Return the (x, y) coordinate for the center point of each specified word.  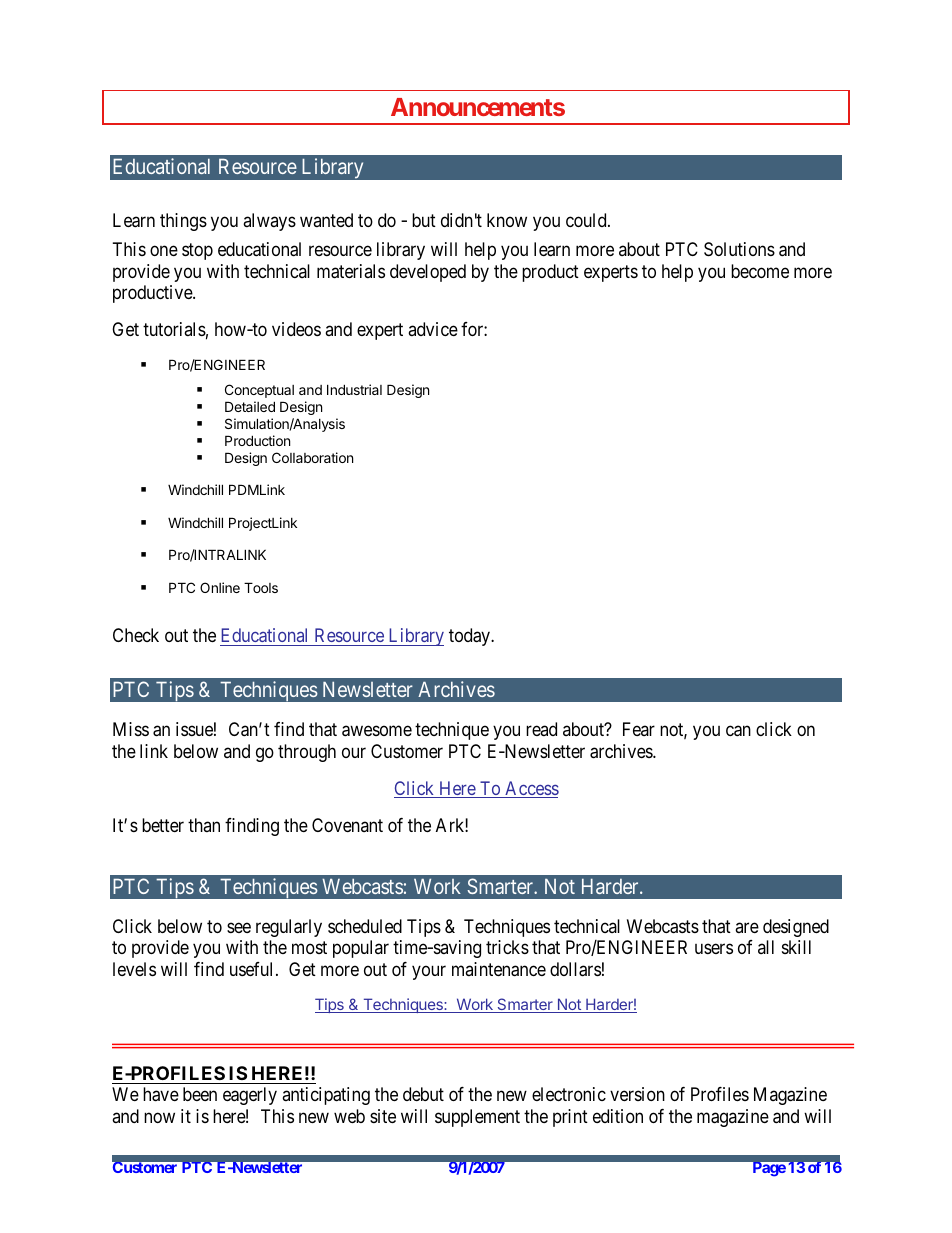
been (200, 1094)
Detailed (250, 406)
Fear (639, 729)
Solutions (739, 249)
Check (136, 635)
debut (423, 1094)
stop (197, 252)
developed (428, 273)
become (760, 271)
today (470, 637)
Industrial (354, 389)
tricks (507, 947)
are (747, 927)
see (239, 927)
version (637, 1094)
